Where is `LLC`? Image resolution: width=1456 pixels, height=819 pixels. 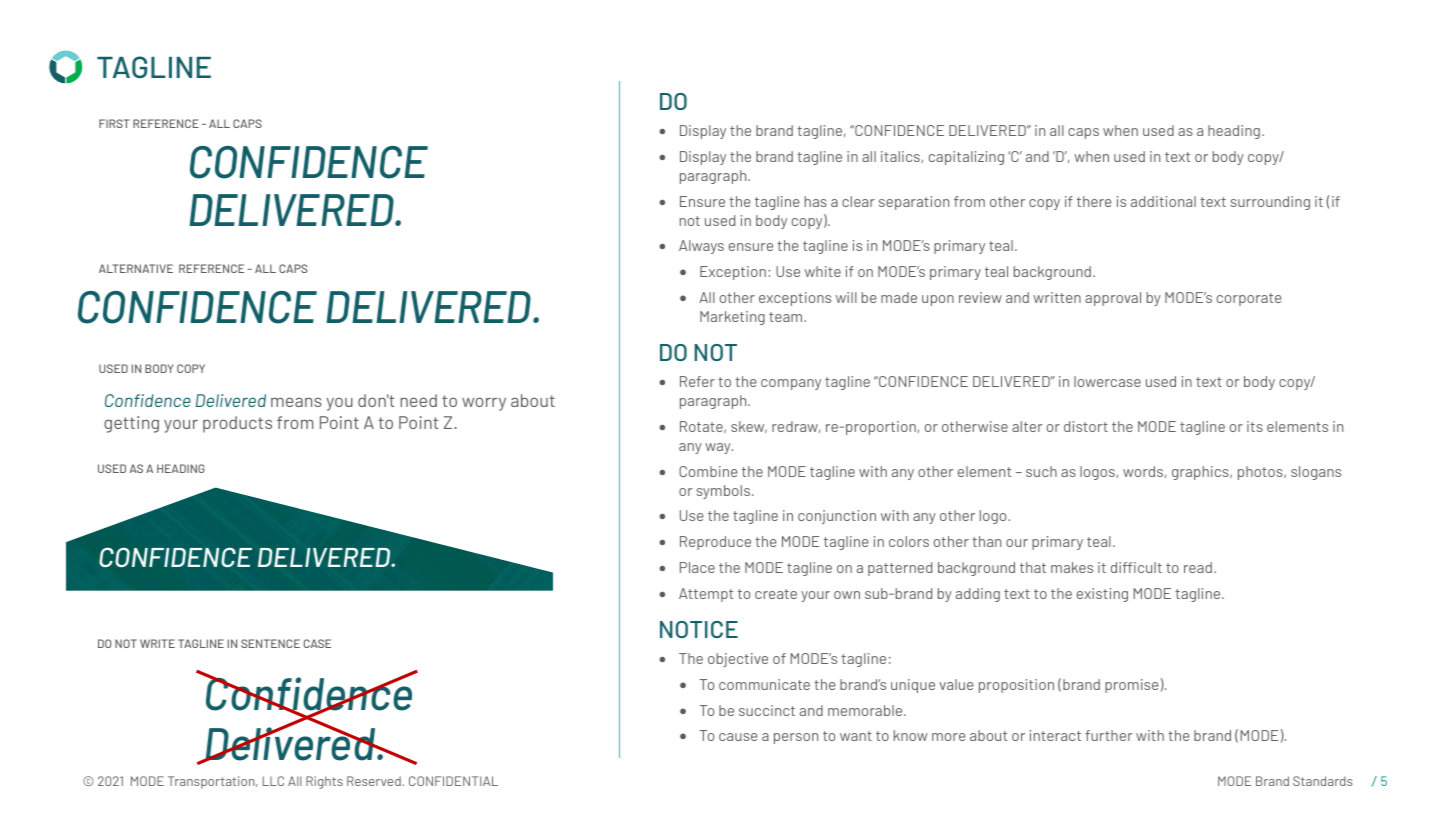
LLC is located at coordinates (273, 781).
